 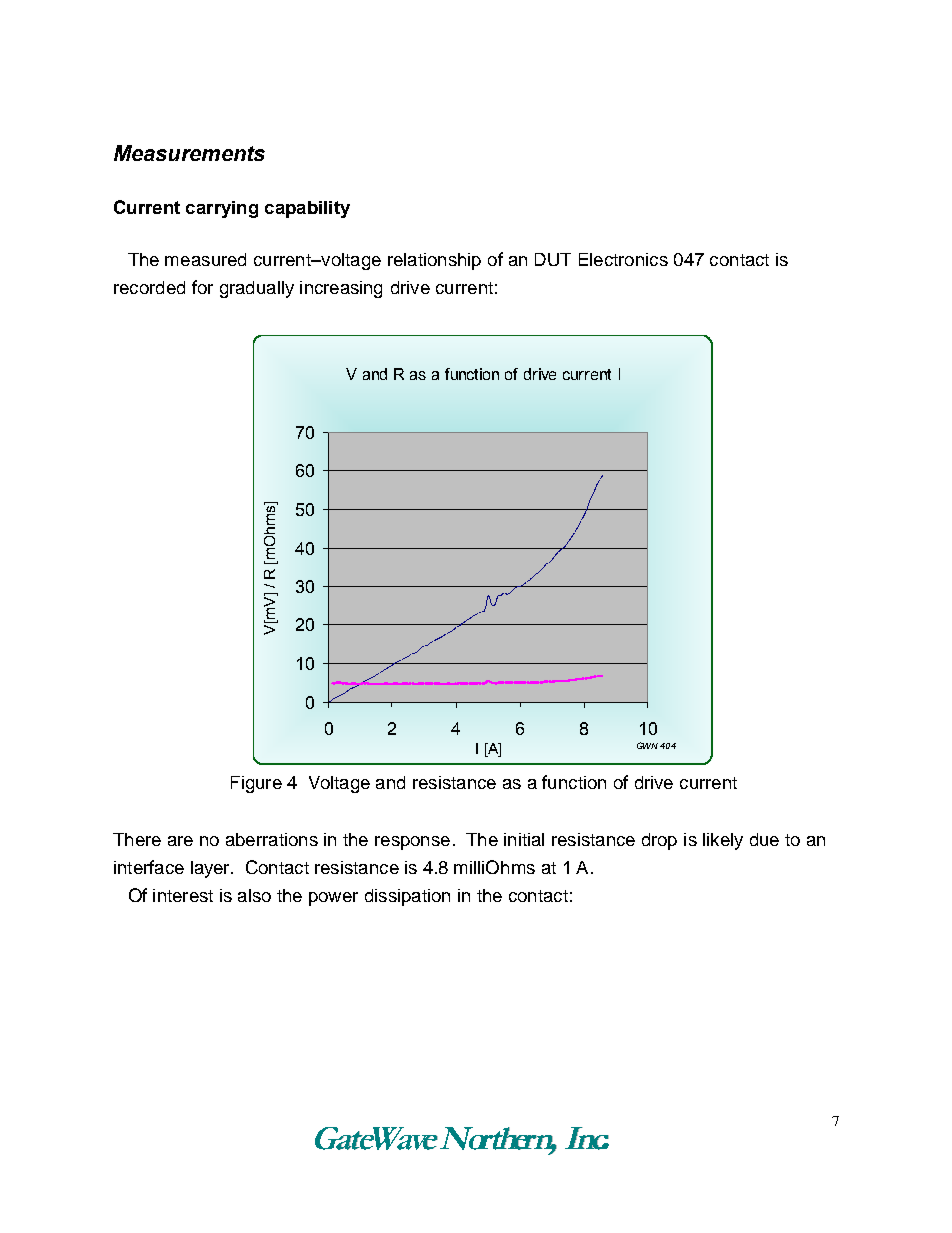 What do you see at coordinates (659, 841) in the page?
I see `drop` at bounding box center [659, 841].
